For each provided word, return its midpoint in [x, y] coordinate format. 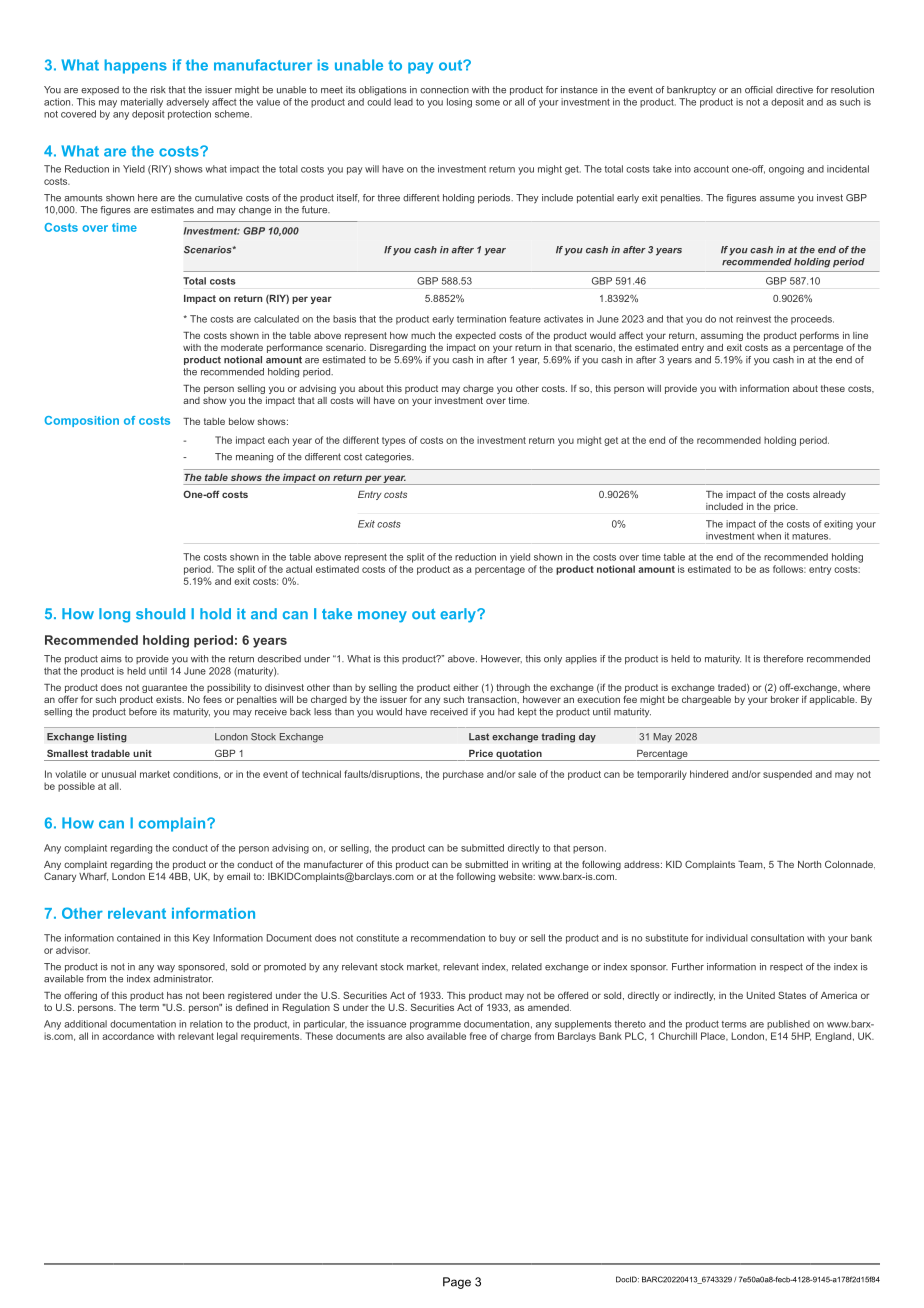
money [382, 617]
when [769, 536]
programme [435, 1026]
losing [459, 103]
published [788, 1025]
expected [475, 336]
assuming [722, 336]
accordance [128, 1036]
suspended [787, 775]
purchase [463, 775]
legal [227, 1037]
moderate [242, 347]
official [759, 90]
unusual [119, 774]
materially [142, 103]
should [160, 614]
